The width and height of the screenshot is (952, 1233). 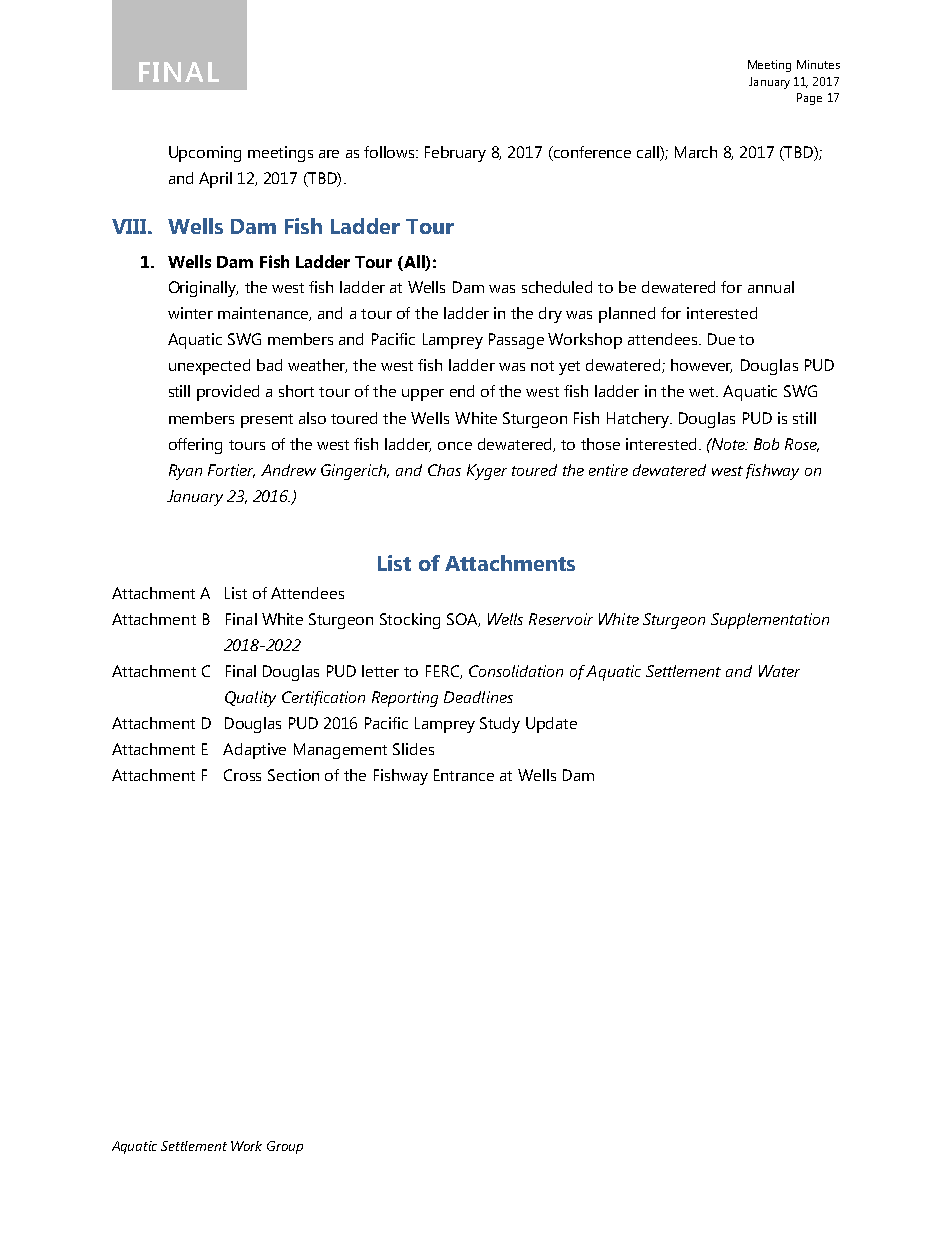 I want to click on Quality, so click(x=250, y=699).
